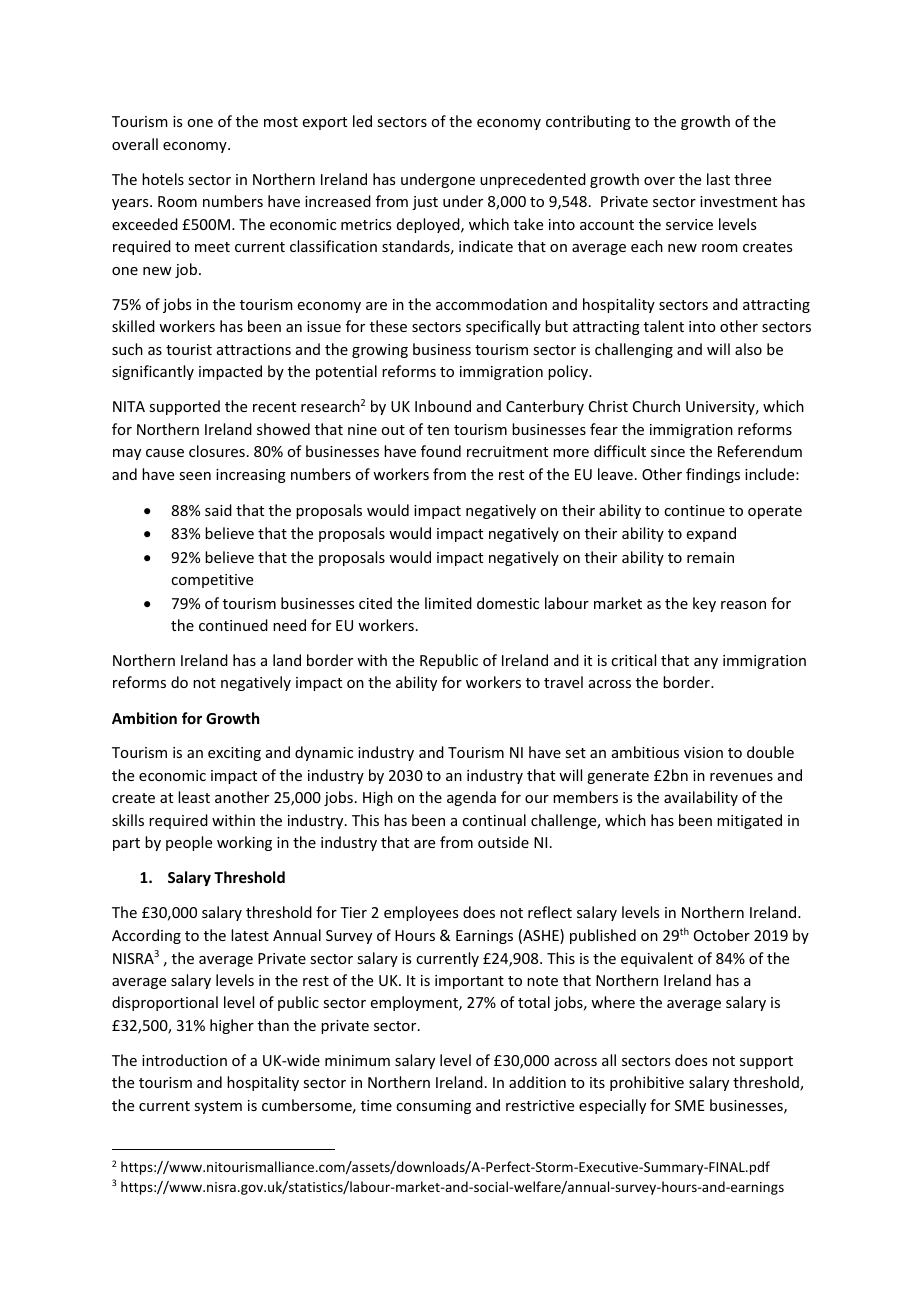 This screenshot has height=1308, width=924. What do you see at coordinates (689, 1105) in the screenshot?
I see `SME` at bounding box center [689, 1105].
